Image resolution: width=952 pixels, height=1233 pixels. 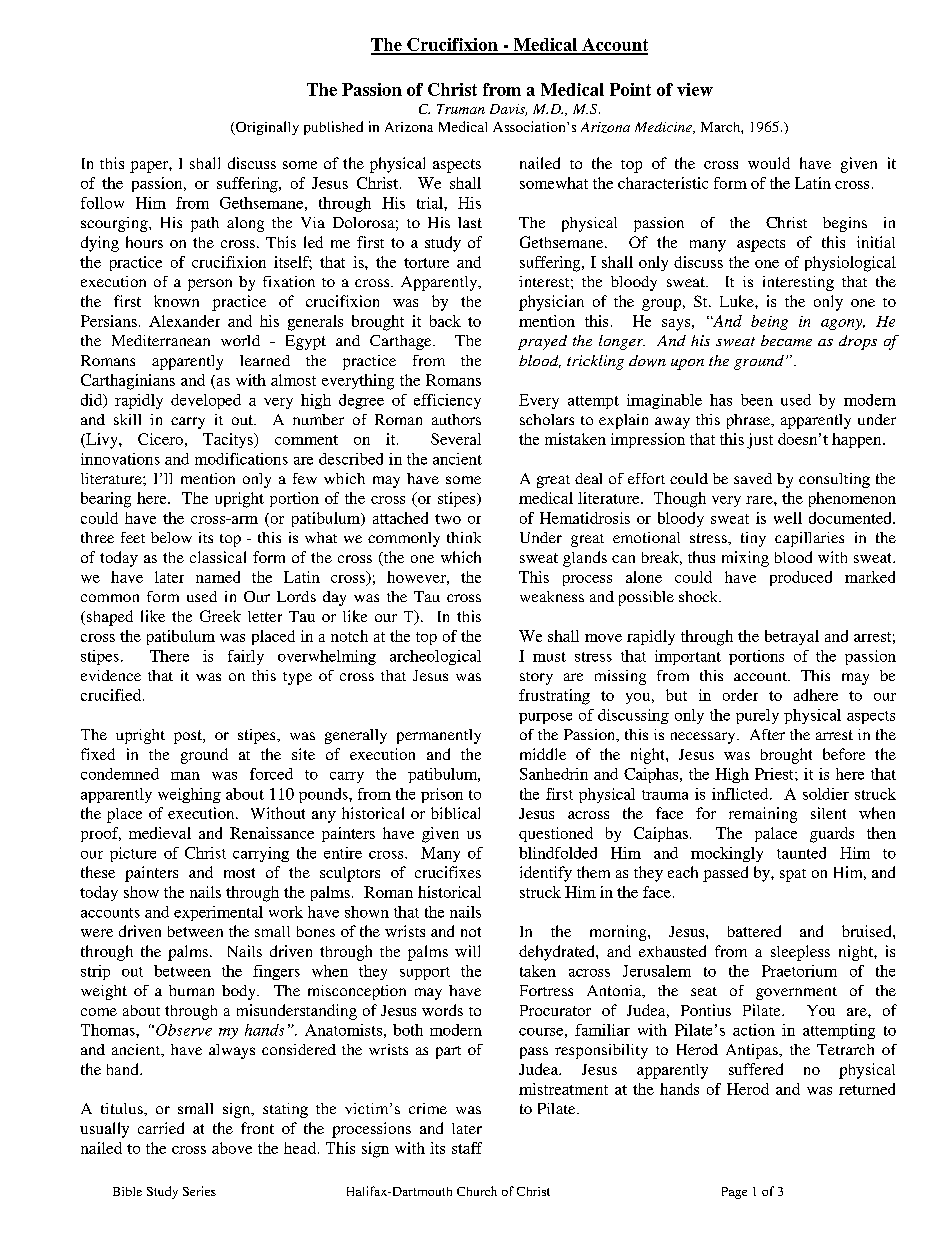 I want to click on would, so click(x=769, y=163).
